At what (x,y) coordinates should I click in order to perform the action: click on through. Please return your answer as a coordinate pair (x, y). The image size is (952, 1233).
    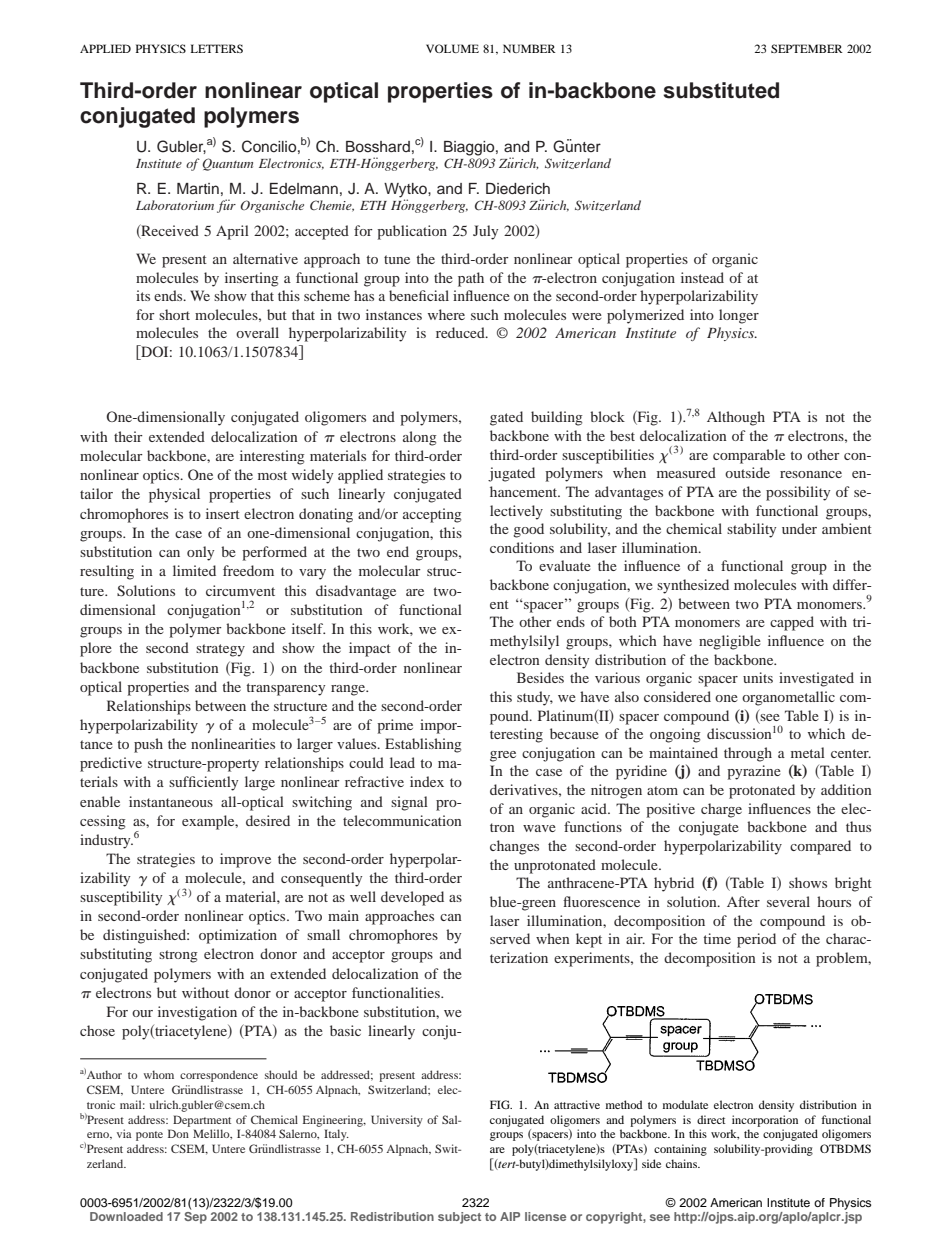
    Looking at the image, I should click on (748, 754).
